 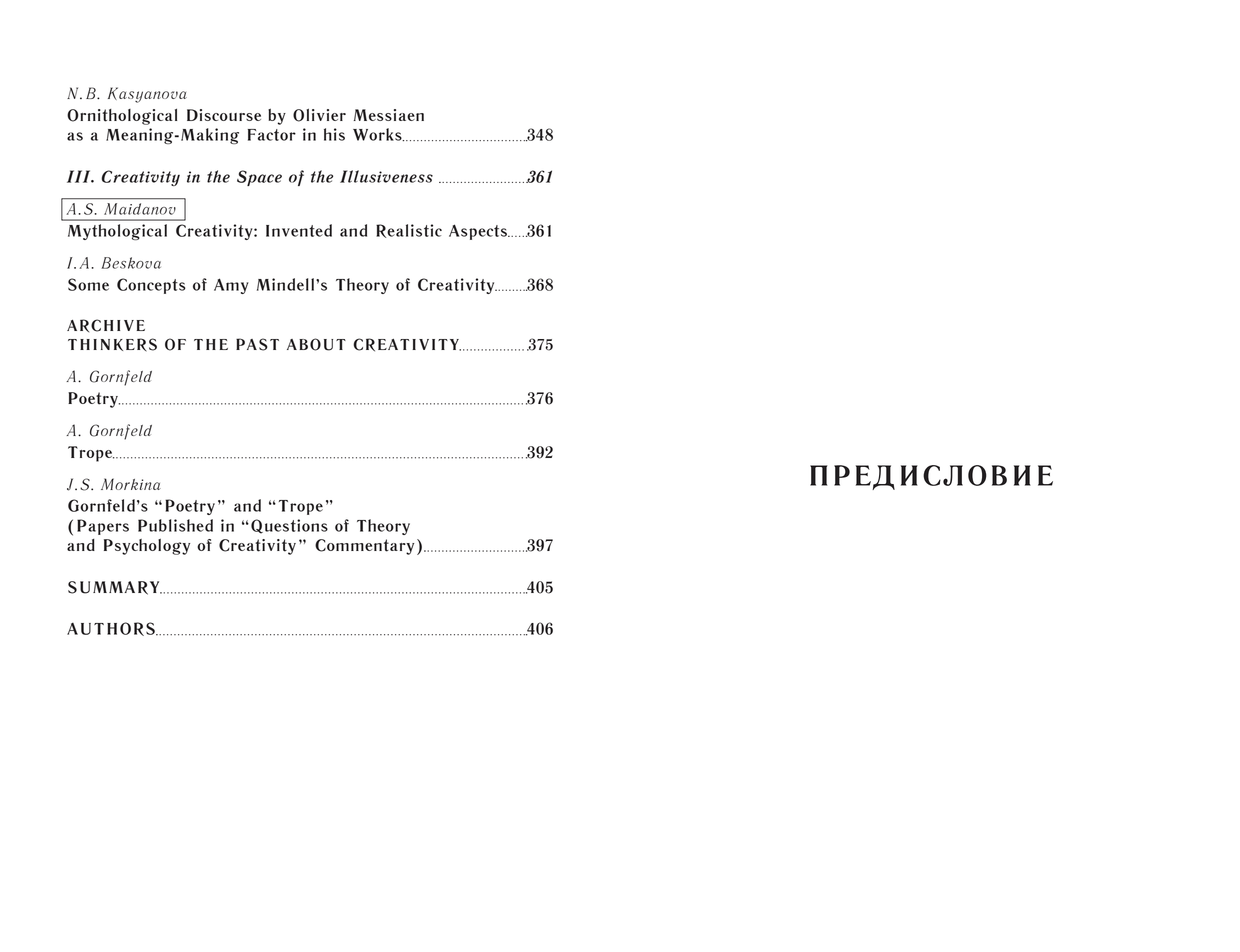 What do you see at coordinates (289, 526) in the page?
I see `Questions` at bounding box center [289, 526].
